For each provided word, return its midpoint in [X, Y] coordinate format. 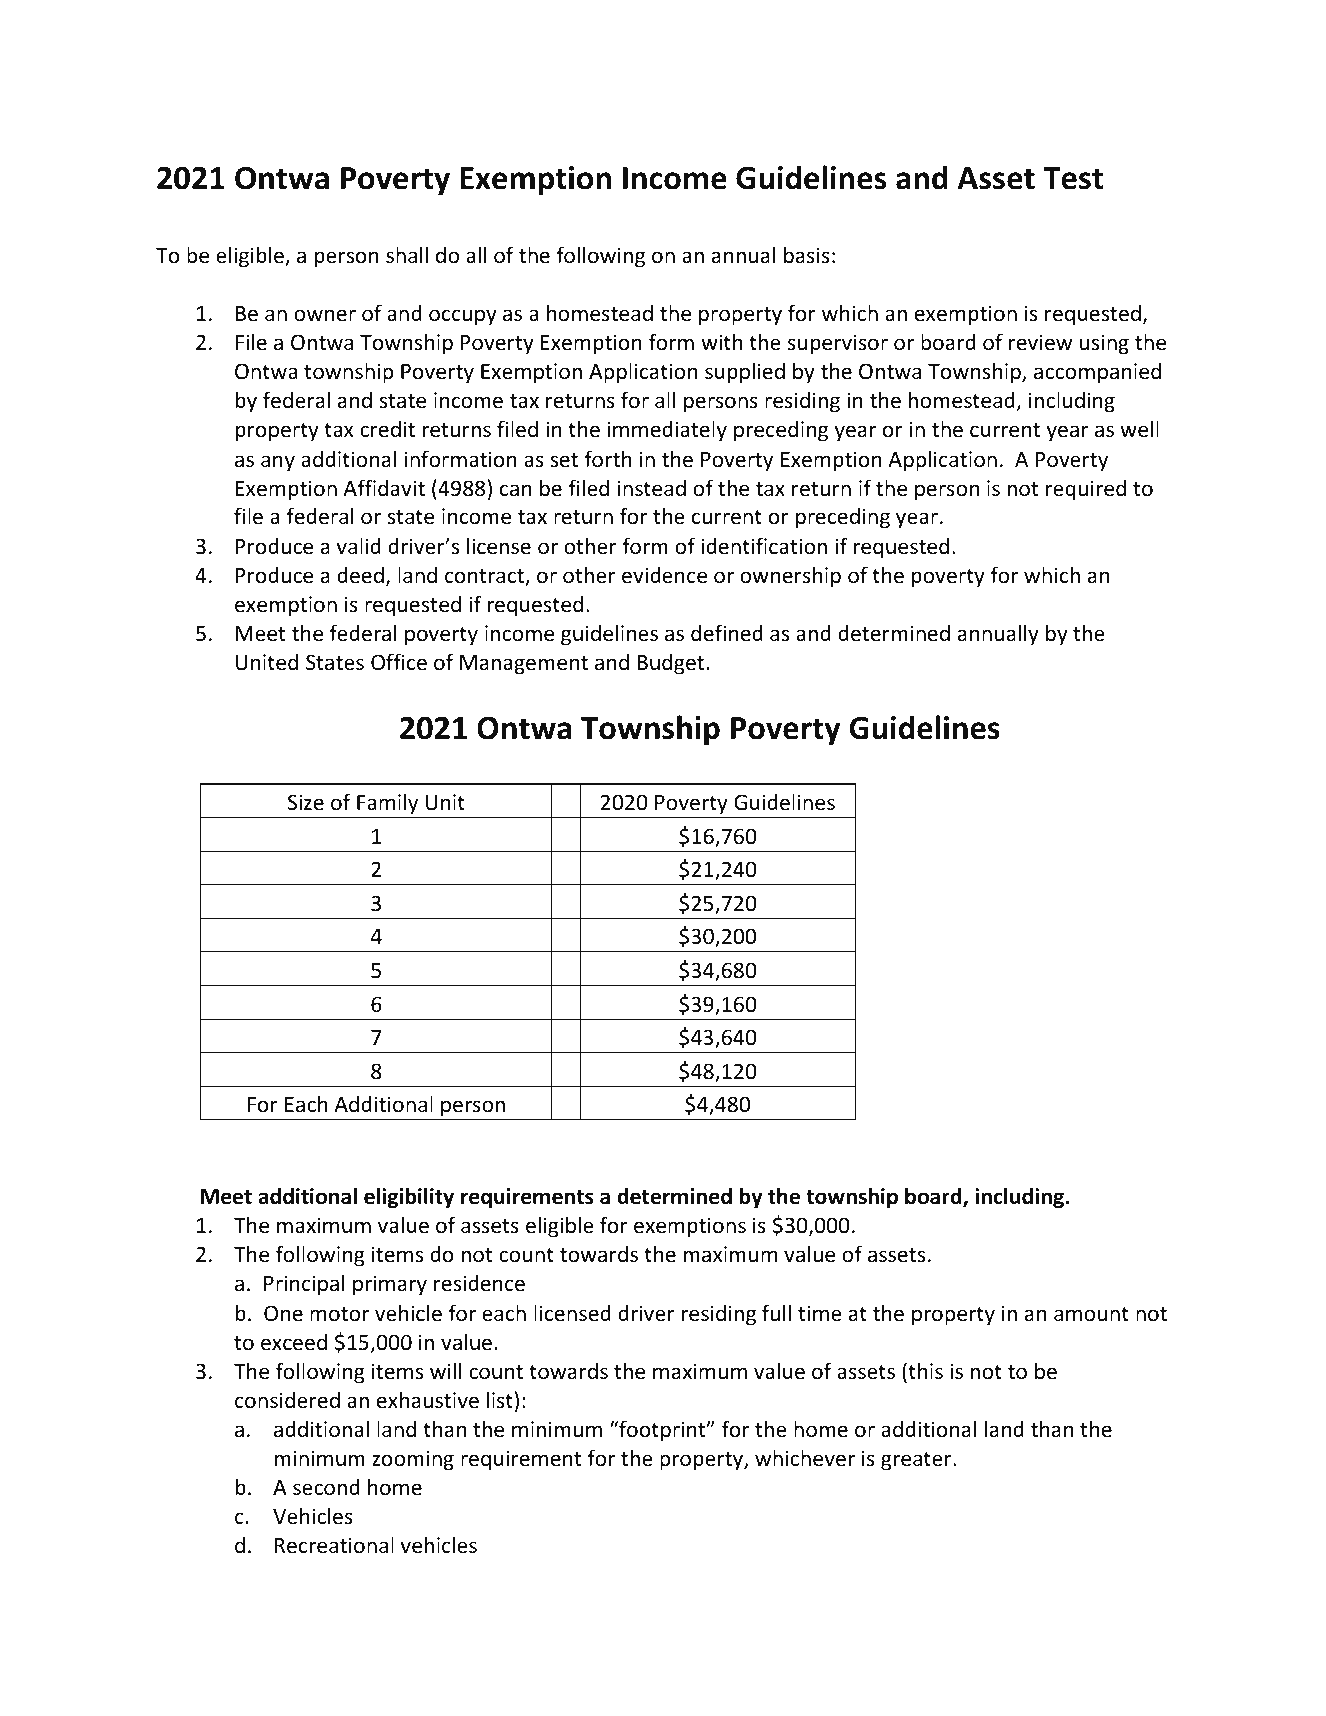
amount [1091, 1314]
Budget [672, 664]
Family [387, 804]
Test [1073, 178]
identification [764, 546]
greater [917, 1461]
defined [727, 632]
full [776, 1313]
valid [358, 545]
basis [807, 254]
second [326, 1487]
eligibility [409, 1198]
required [1086, 490]
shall [407, 255]
